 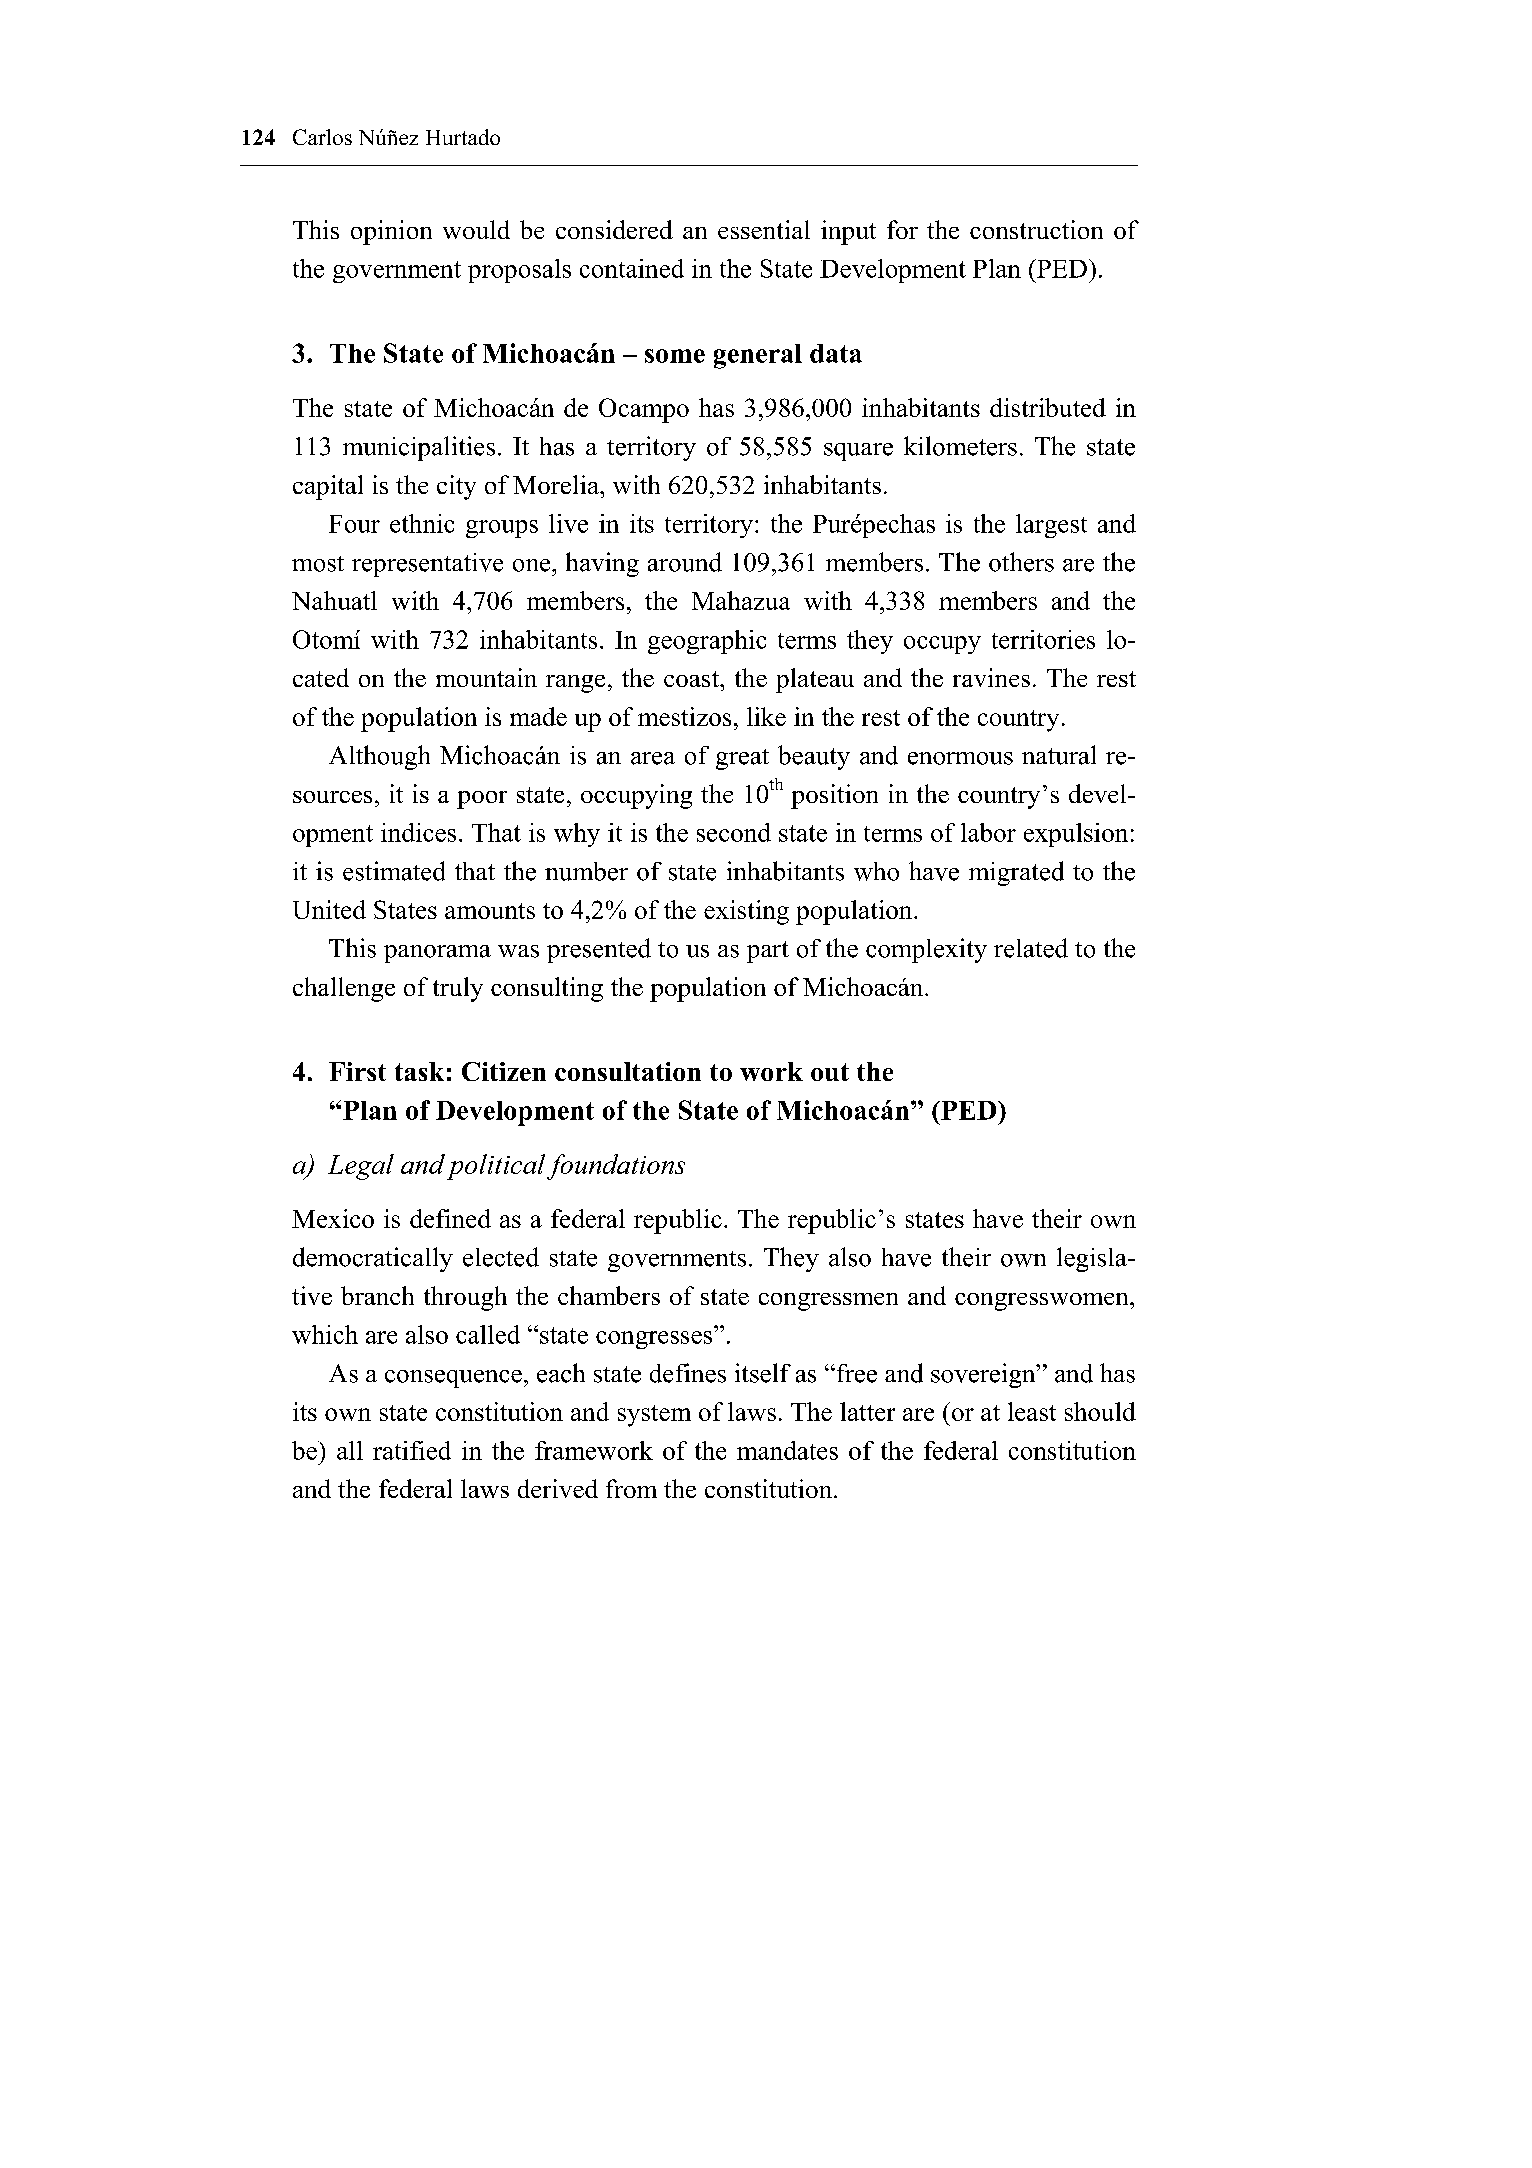 What do you see at coordinates (616, 1167) in the image?
I see `foundations` at bounding box center [616, 1167].
